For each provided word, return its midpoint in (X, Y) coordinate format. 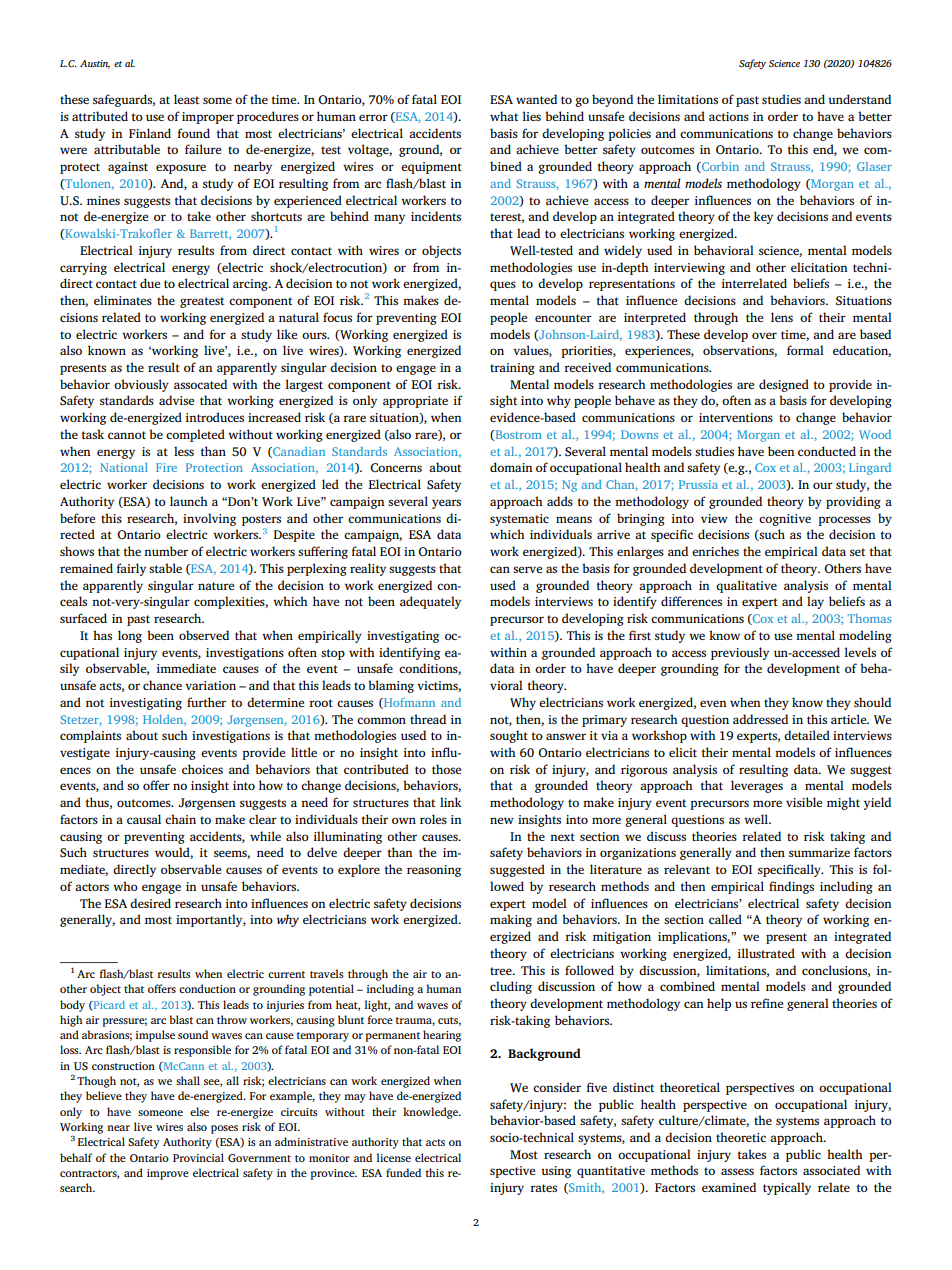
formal (805, 350)
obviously (141, 385)
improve (168, 1174)
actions (729, 116)
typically (787, 1188)
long (130, 636)
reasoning (434, 871)
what (504, 116)
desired (150, 903)
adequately (430, 602)
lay (815, 602)
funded (403, 1172)
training (512, 369)
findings (791, 887)
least (186, 99)
